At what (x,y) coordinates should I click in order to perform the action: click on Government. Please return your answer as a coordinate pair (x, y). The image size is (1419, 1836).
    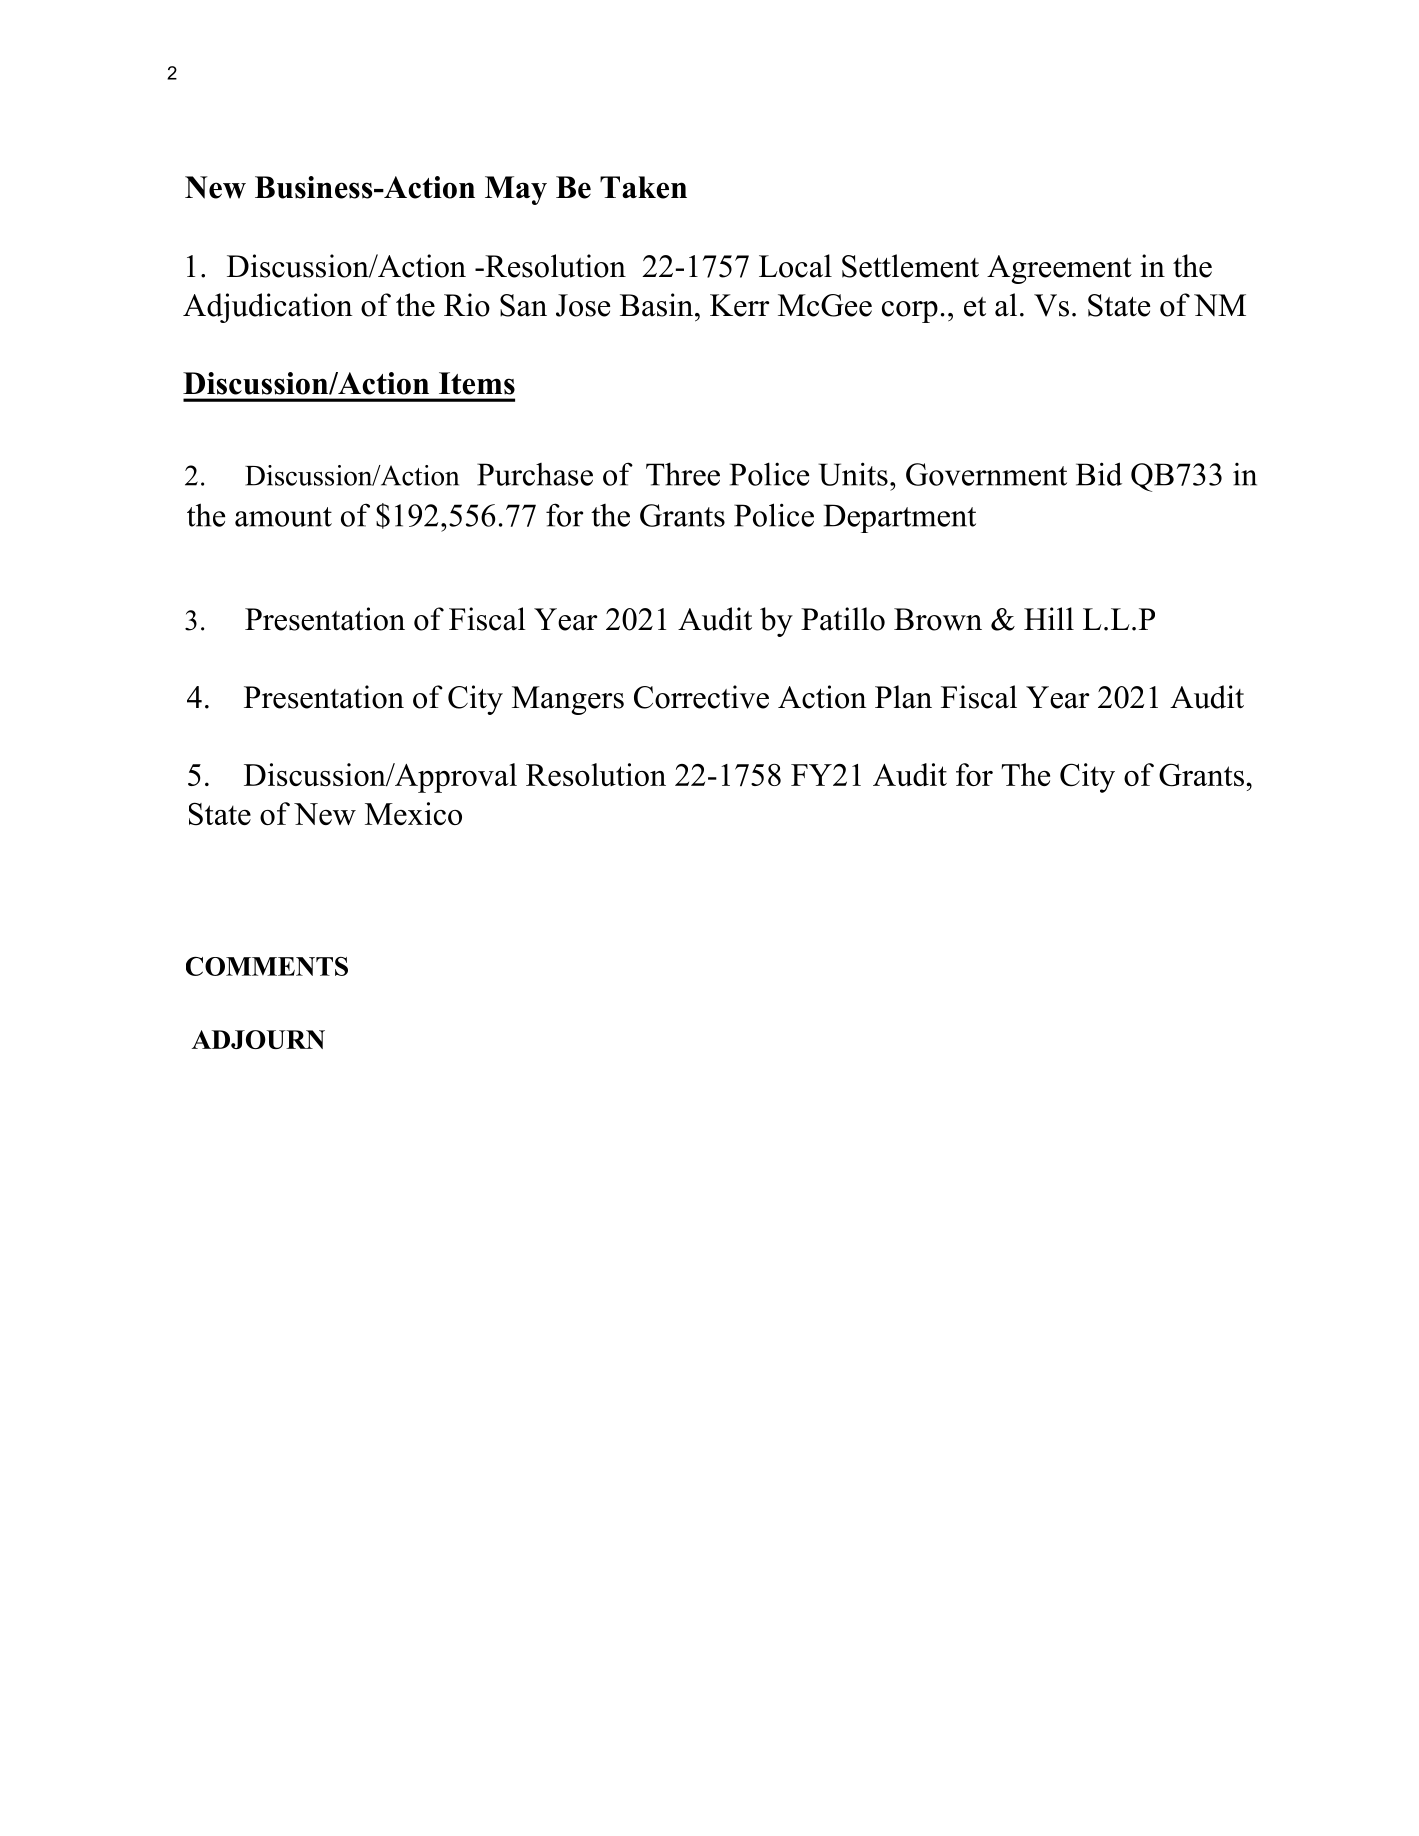
    Looking at the image, I should click on (986, 474).
